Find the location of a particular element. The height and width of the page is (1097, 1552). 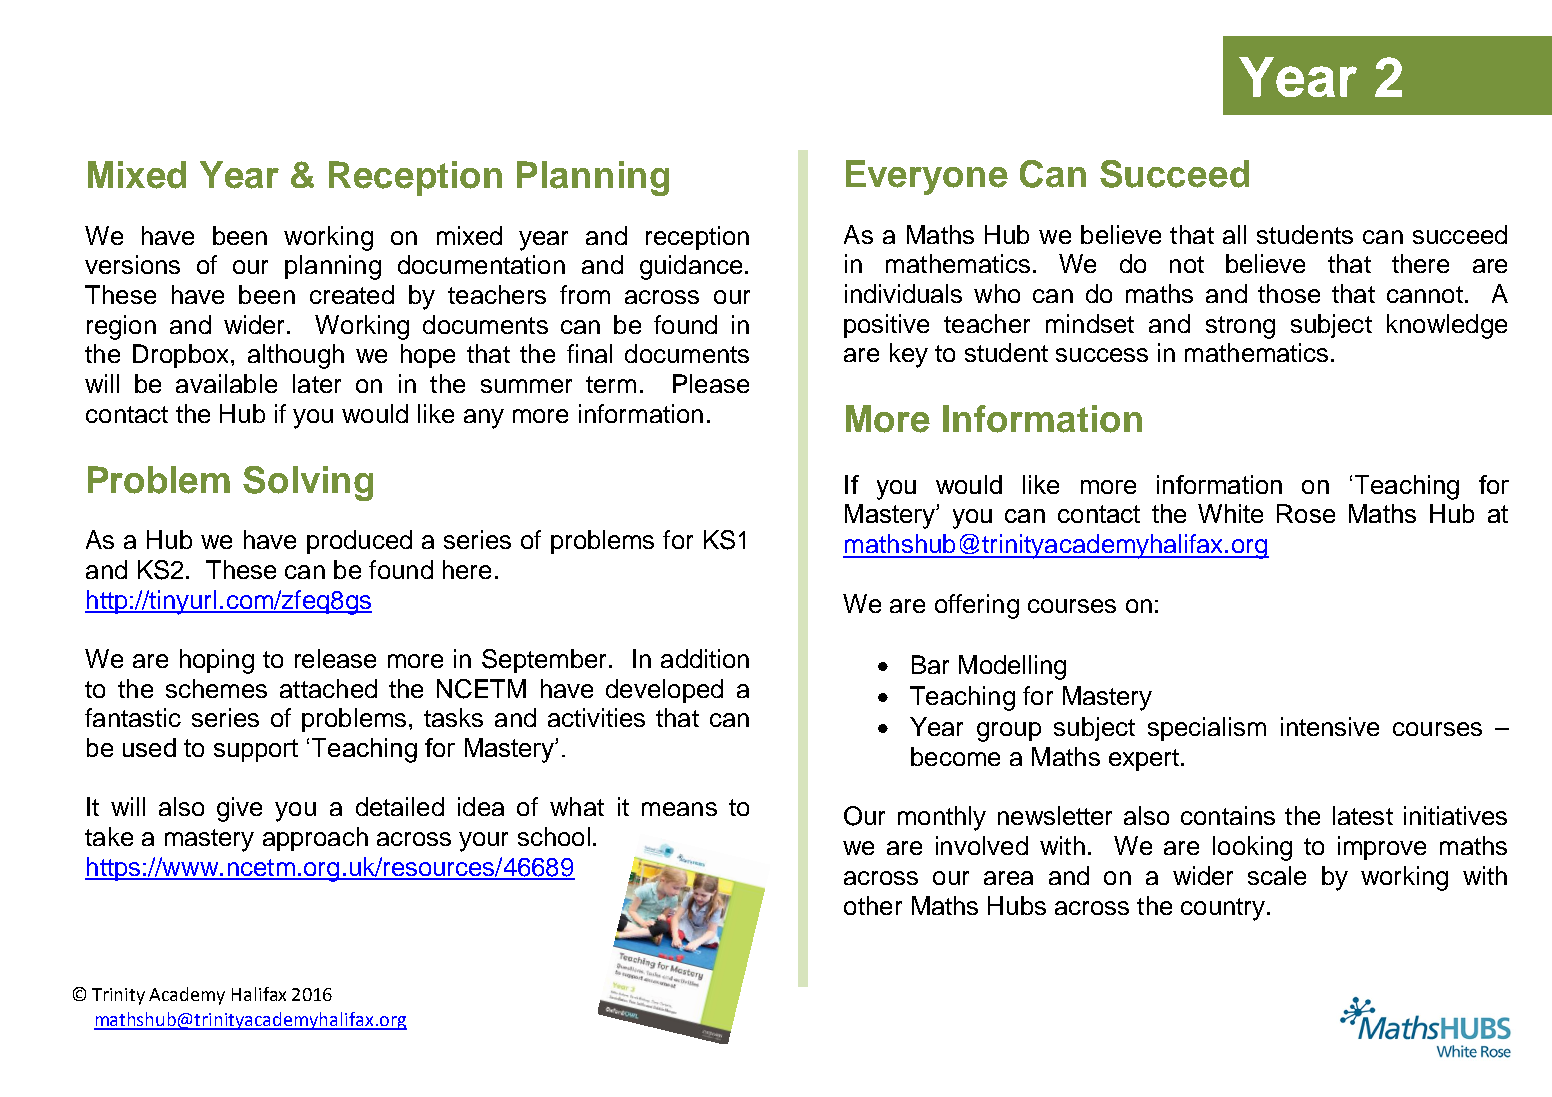

all is located at coordinates (1234, 234).
